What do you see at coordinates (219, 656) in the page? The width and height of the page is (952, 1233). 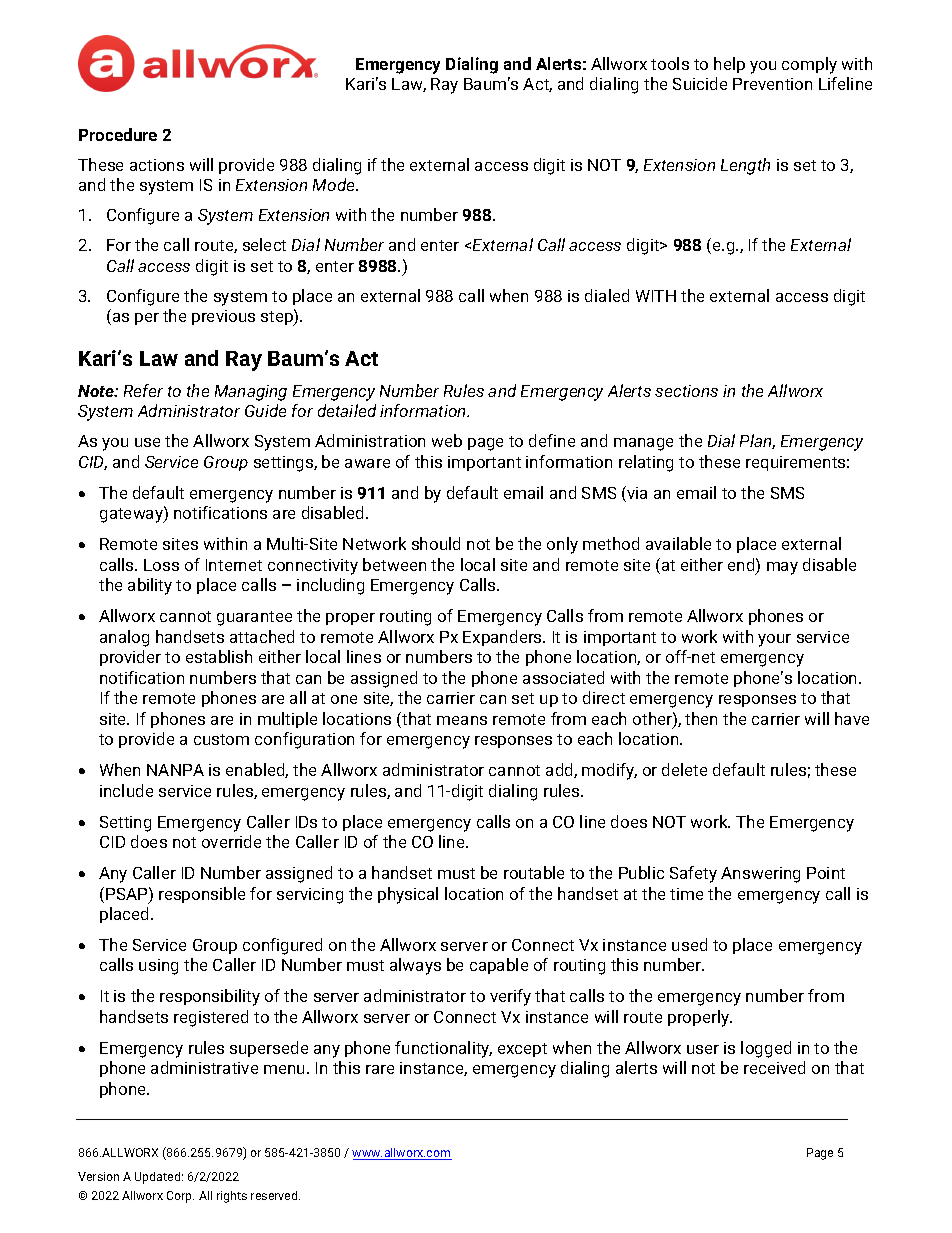 I see `establish` at bounding box center [219, 656].
